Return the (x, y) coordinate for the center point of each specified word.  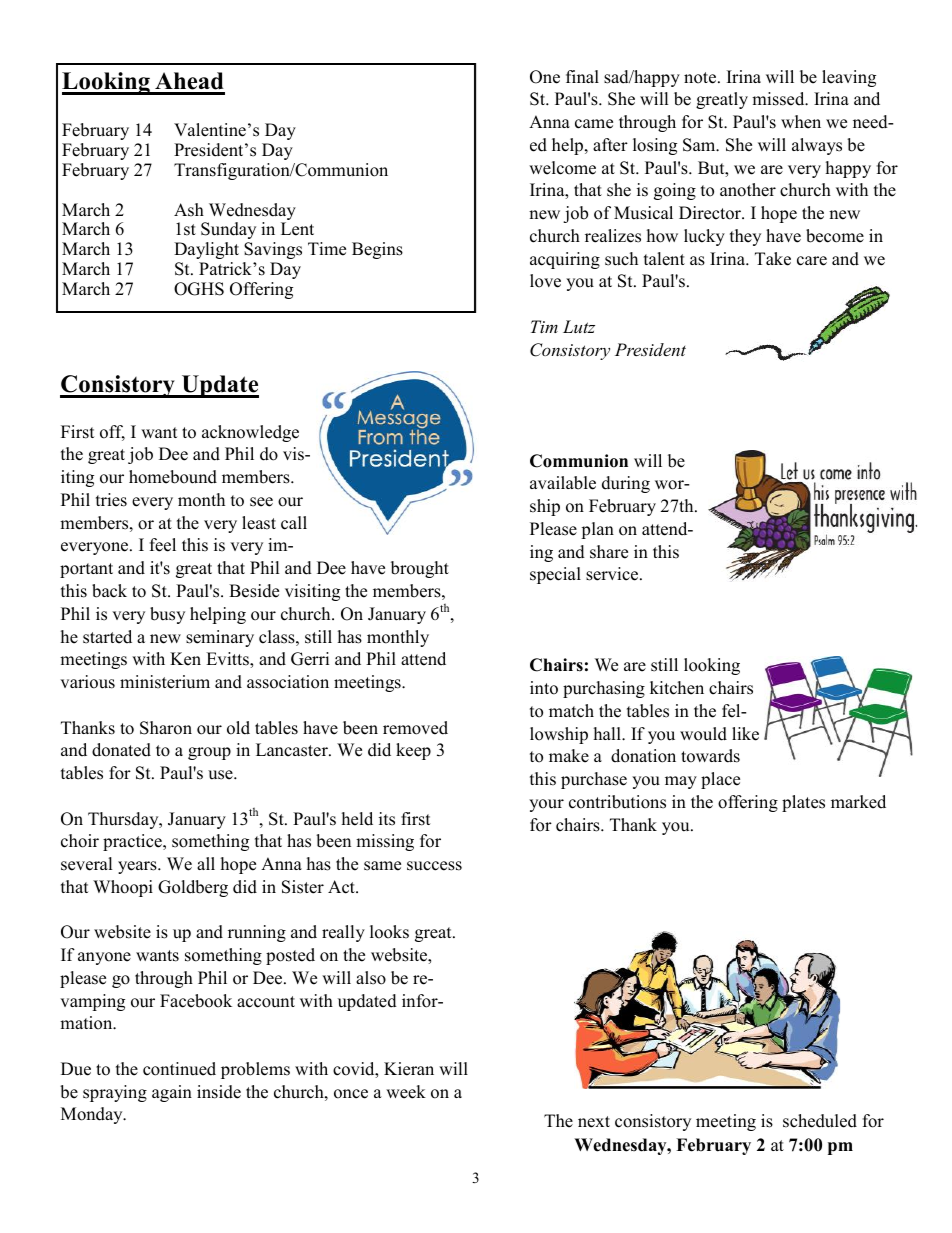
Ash (189, 210)
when (801, 122)
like (745, 734)
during (626, 484)
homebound (173, 477)
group (209, 753)
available (563, 483)
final (582, 76)
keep (413, 751)
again (172, 1093)
